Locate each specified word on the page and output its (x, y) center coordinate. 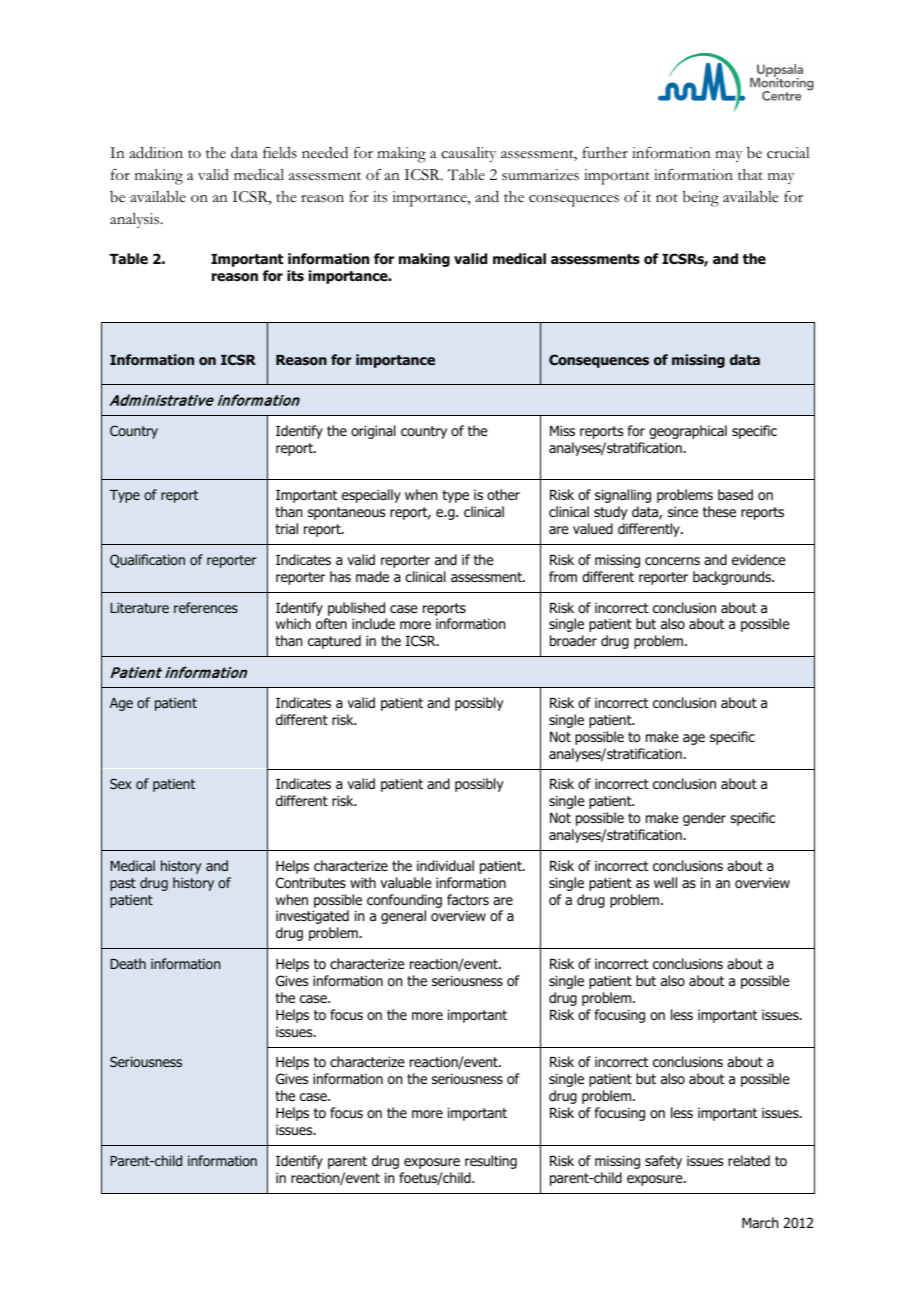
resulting (491, 1162)
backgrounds (733, 578)
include (373, 623)
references (206, 607)
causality (468, 154)
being (701, 199)
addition (156, 152)
